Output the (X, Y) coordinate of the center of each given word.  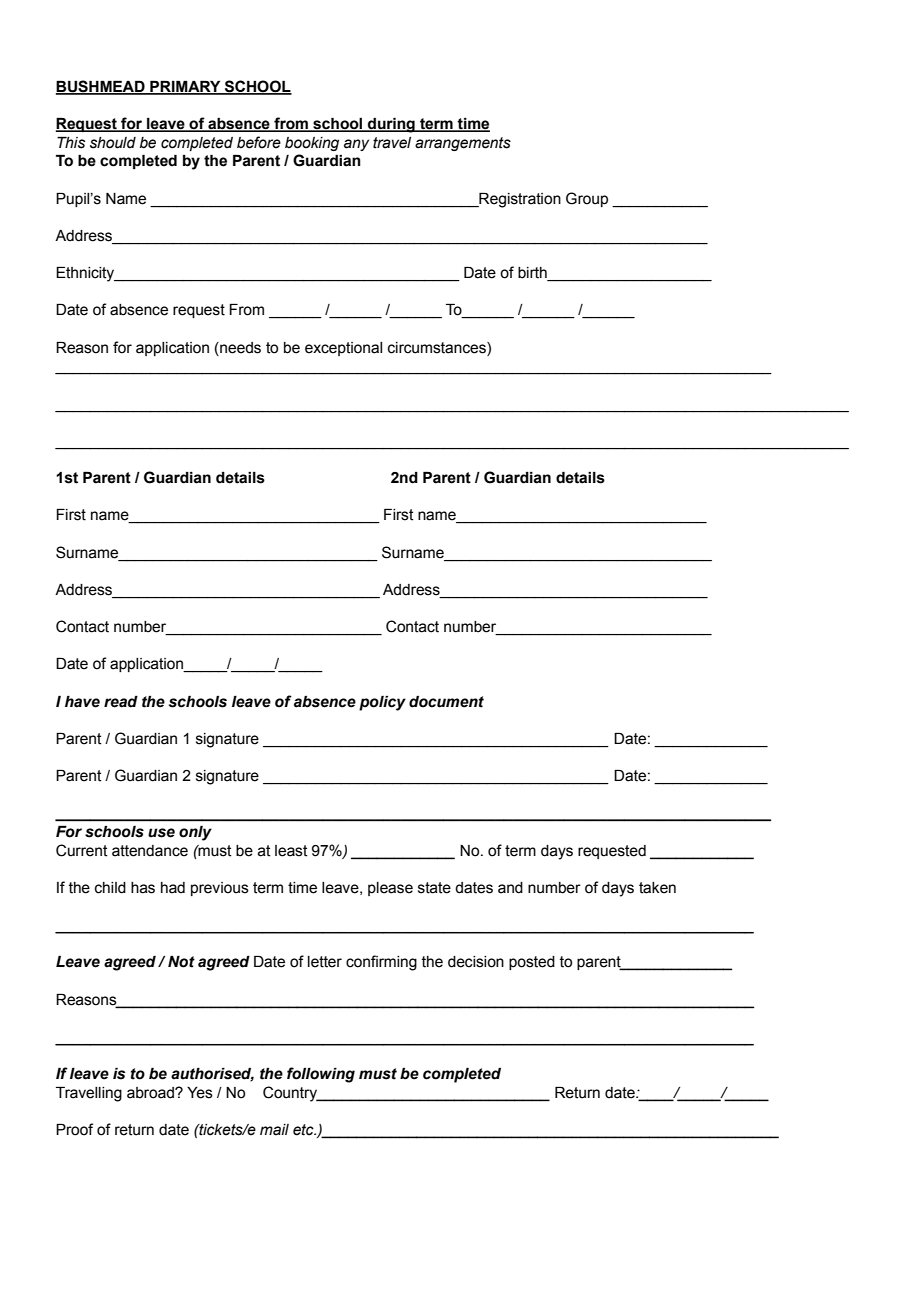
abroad (151, 1093)
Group (587, 199)
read (121, 702)
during (391, 125)
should (113, 143)
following (321, 1075)
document (446, 702)
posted (532, 963)
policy (382, 703)
